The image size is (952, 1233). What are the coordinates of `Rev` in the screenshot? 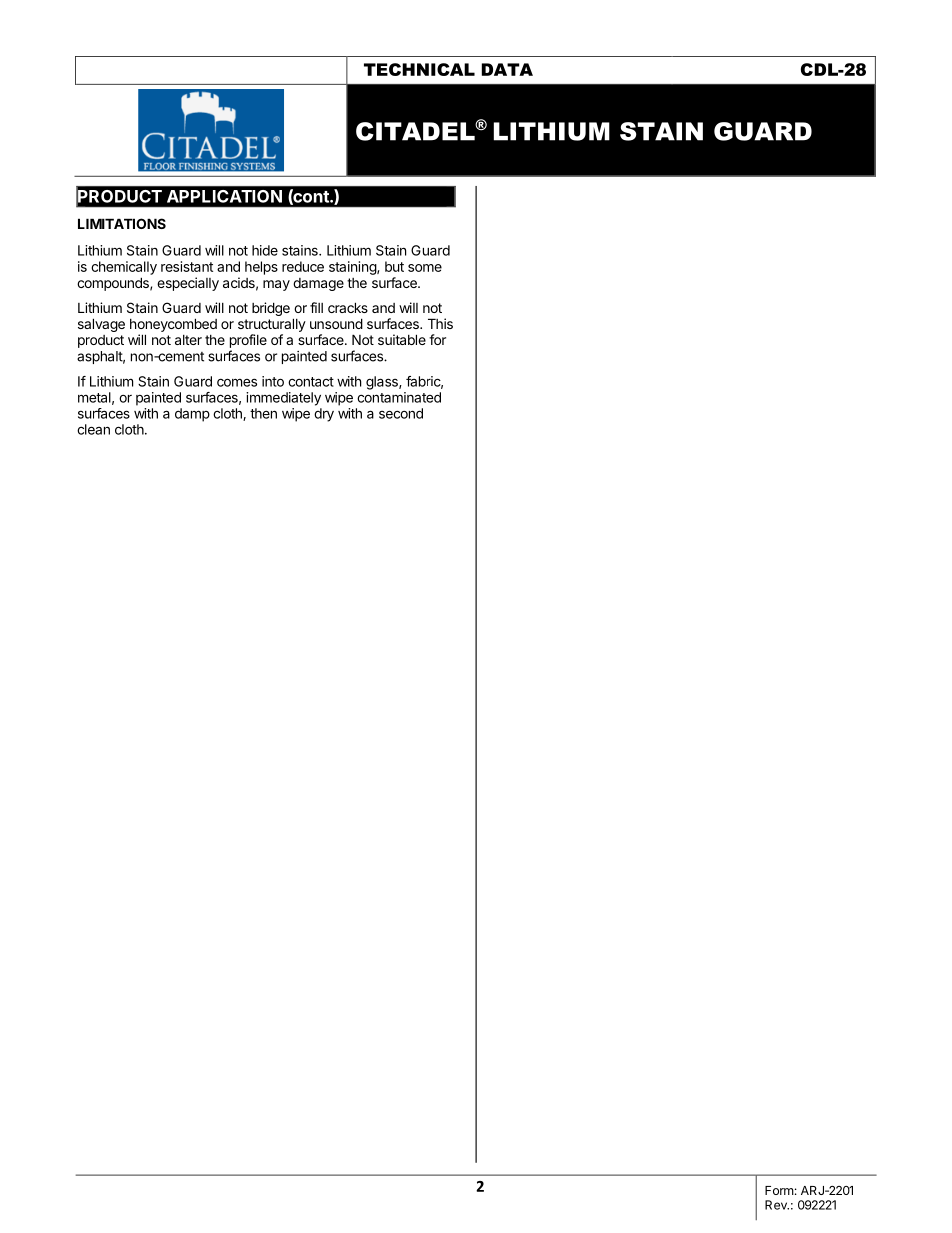 It's located at (777, 1205).
